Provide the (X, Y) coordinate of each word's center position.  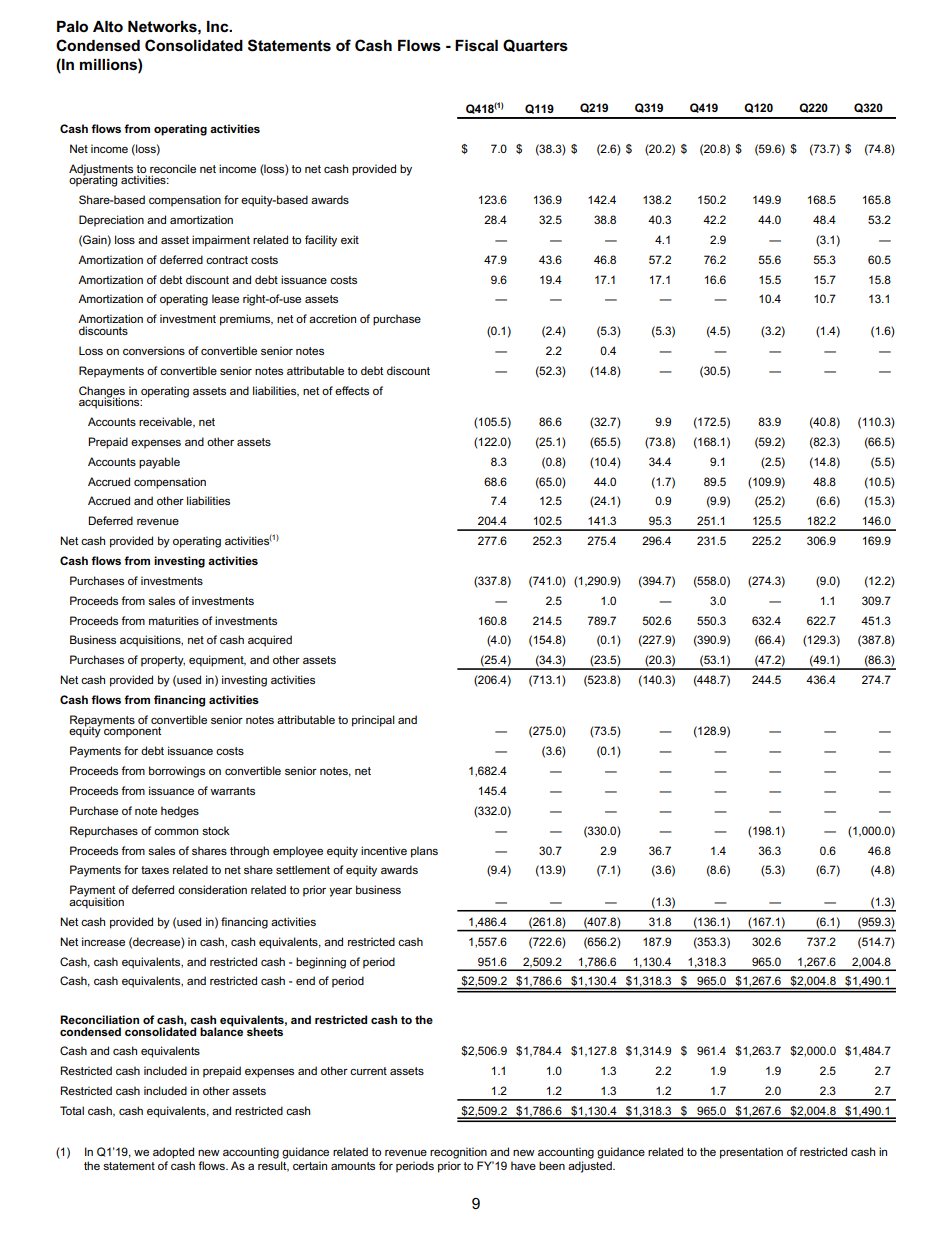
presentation (751, 1153)
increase (103, 941)
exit (350, 239)
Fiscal (476, 45)
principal (373, 721)
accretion (332, 318)
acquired (270, 641)
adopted (173, 1153)
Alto (108, 26)
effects (352, 390)
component (132, 732)
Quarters (535, 45)
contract (227, 260)
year (340, 892)
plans (424, 852)
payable (159, 463)
